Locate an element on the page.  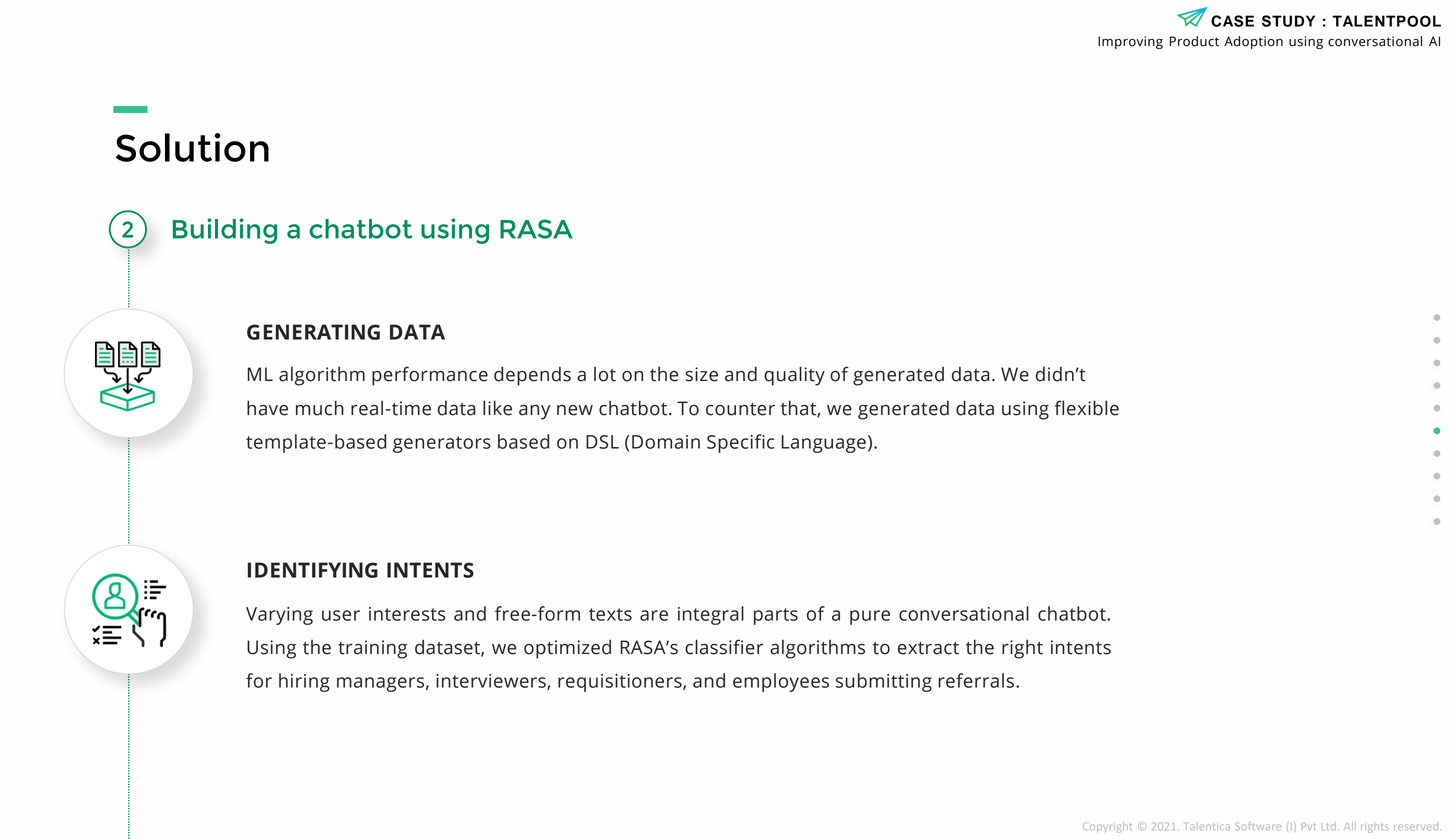
Software is located at coordinates (1258, 826).
